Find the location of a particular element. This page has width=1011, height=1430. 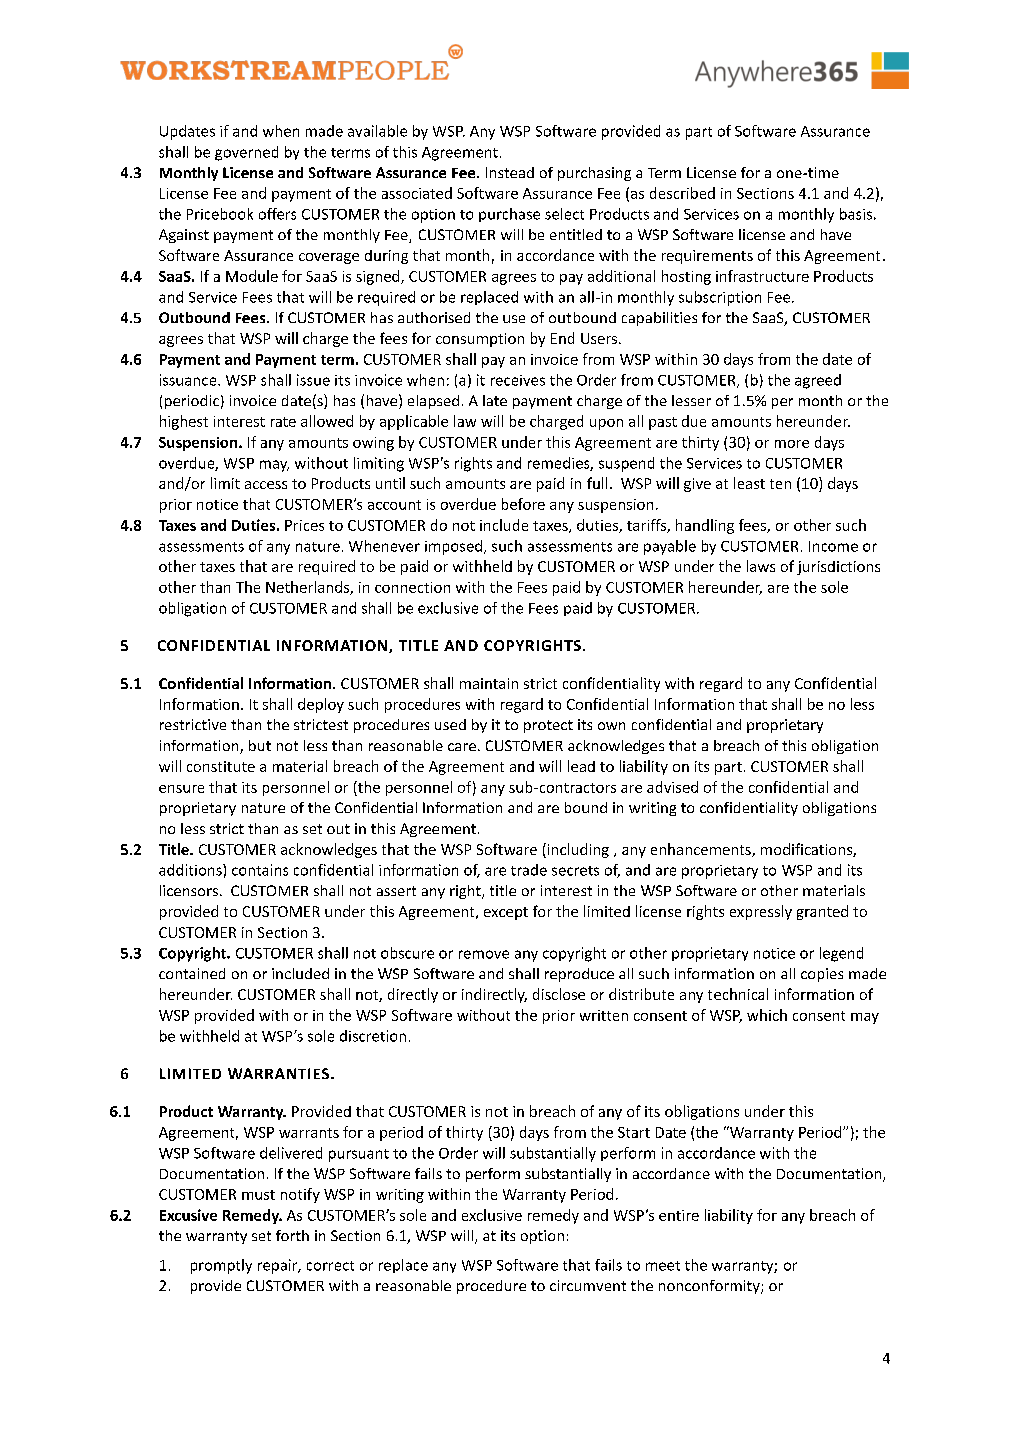

late is located at coordinates (495, 400).
